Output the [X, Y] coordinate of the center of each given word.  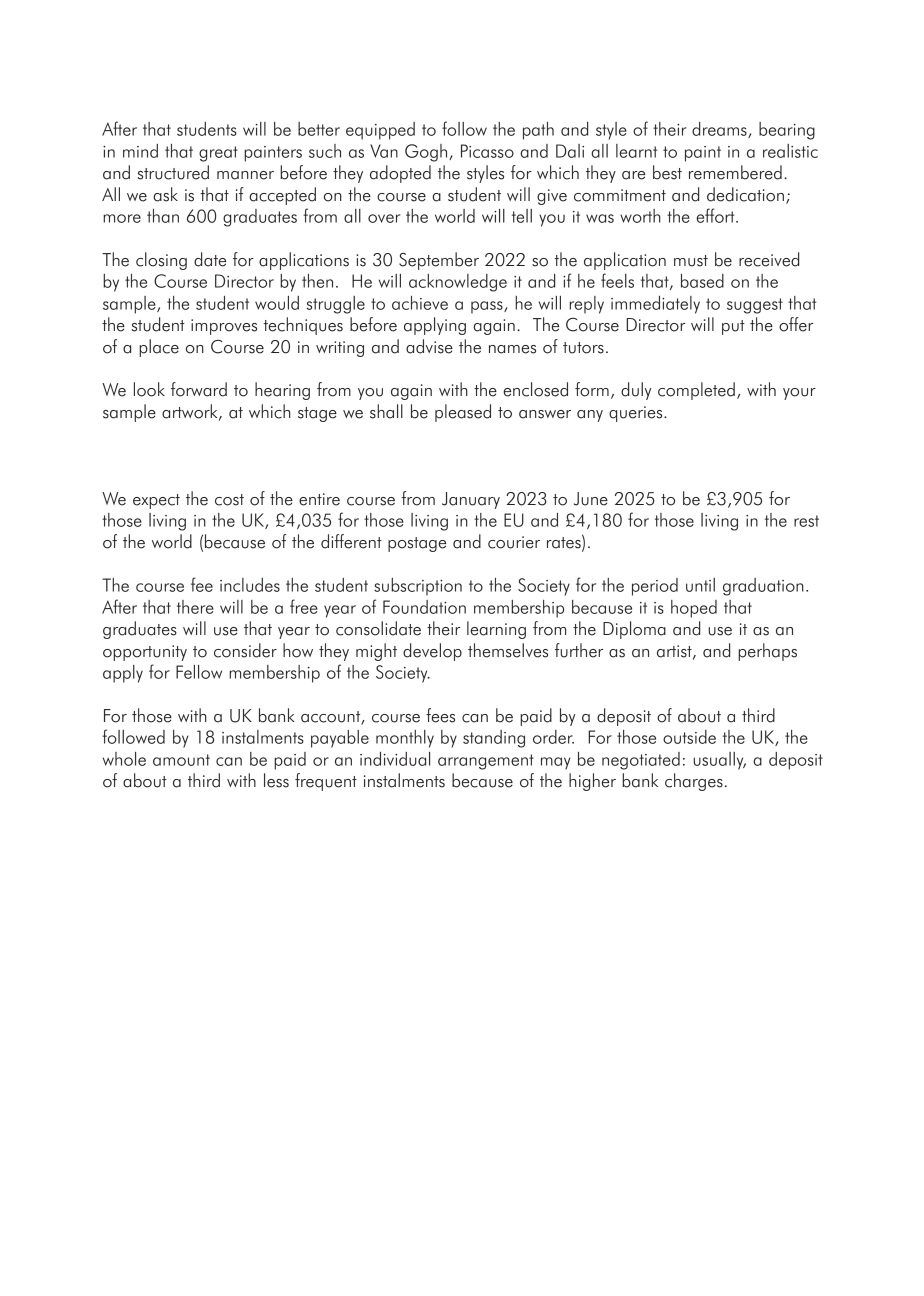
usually [719, 761]
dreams [720, 130]
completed [696, 391]
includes [250, 585]
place [159, 348]
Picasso [487, 151]
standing [494, 739]
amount [181, 760]
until [700, 585]
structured [173, 172]
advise [429, 346]
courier [514, 542]
